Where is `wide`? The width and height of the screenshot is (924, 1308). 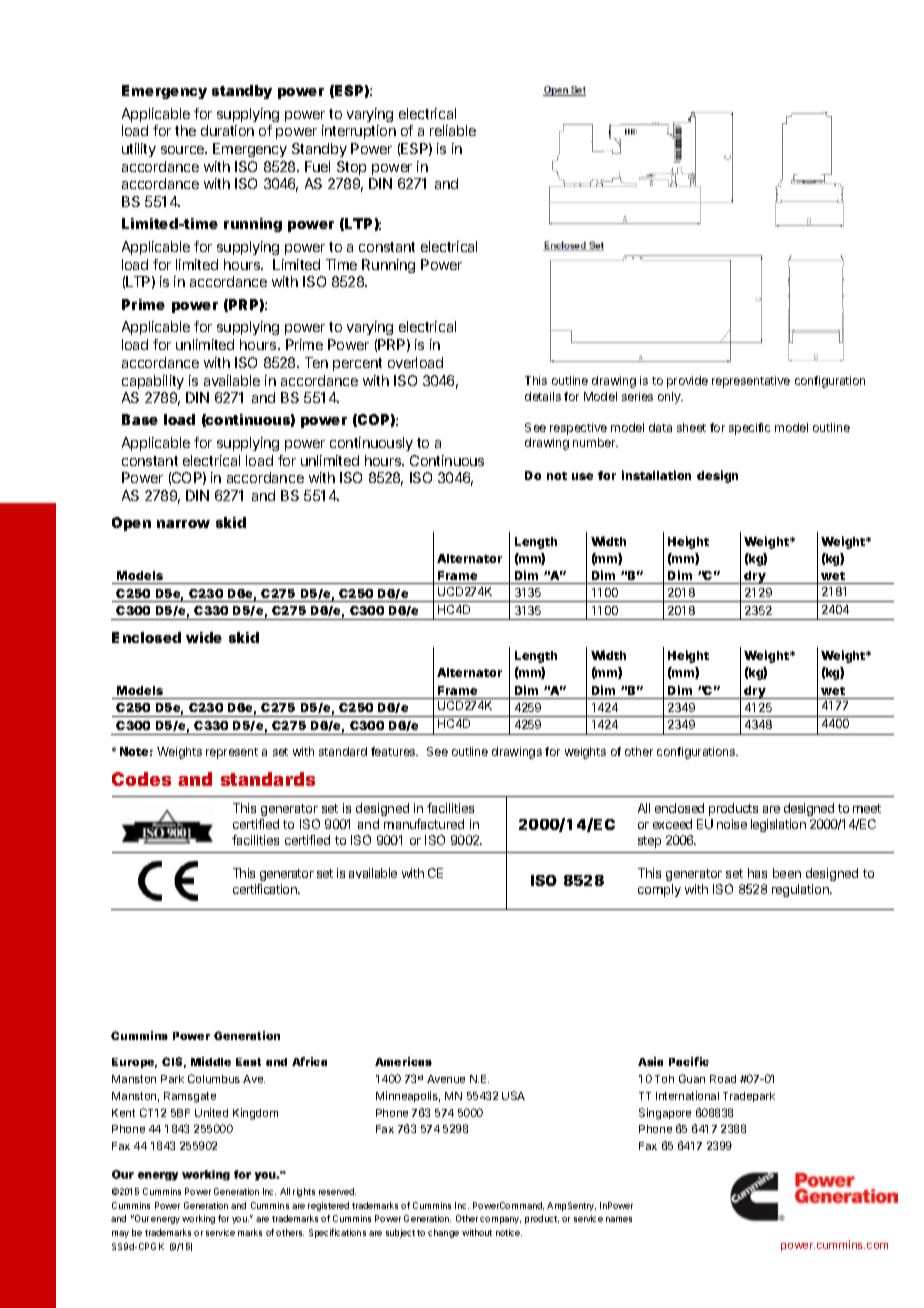
wide is located at coordinates (204, 637).
